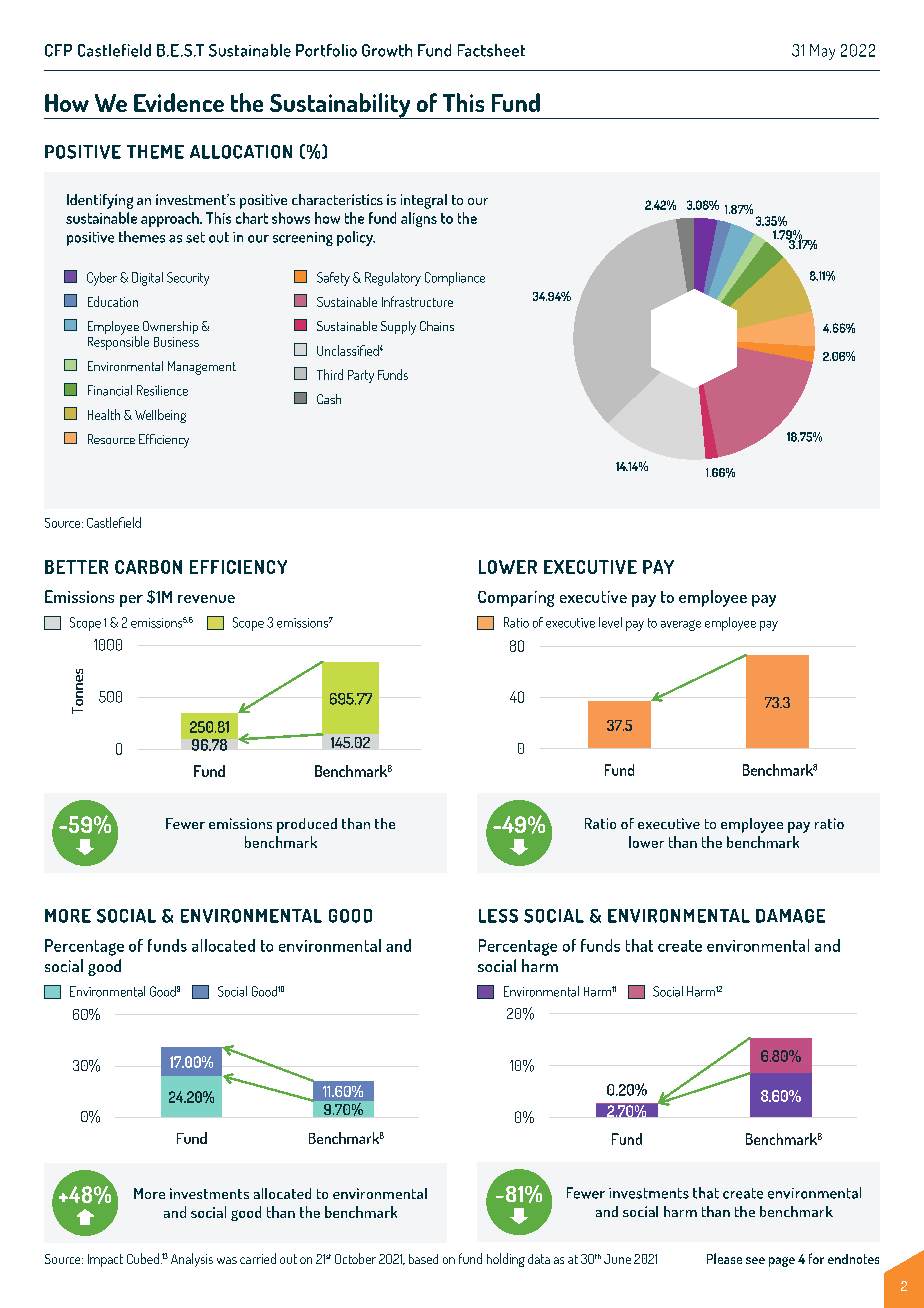 The width and height of the image is (924, 1308). I want to click on DAMAGE, so click(790, 916).
